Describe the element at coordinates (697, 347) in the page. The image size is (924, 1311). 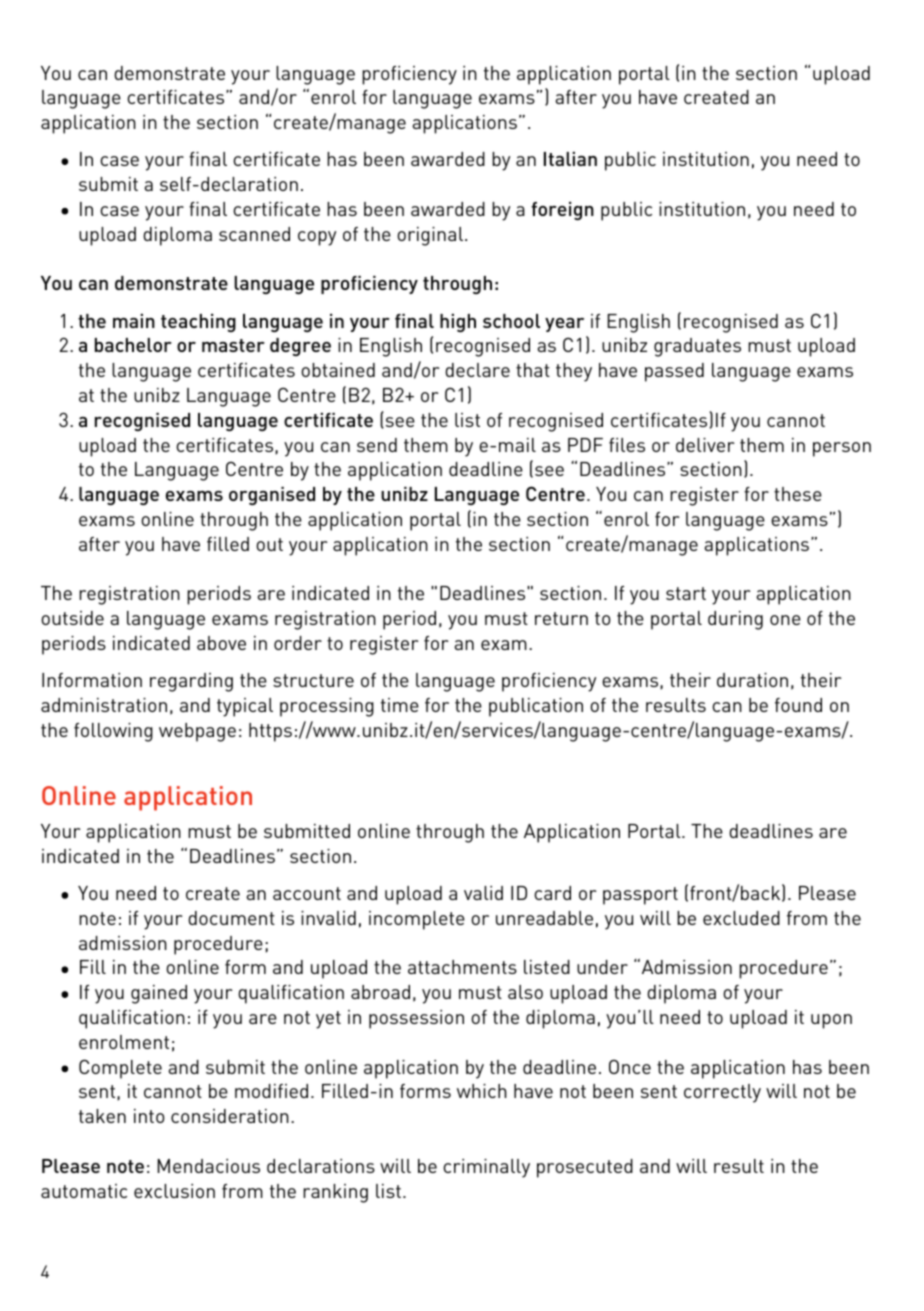
I see `graduates` at that location.
